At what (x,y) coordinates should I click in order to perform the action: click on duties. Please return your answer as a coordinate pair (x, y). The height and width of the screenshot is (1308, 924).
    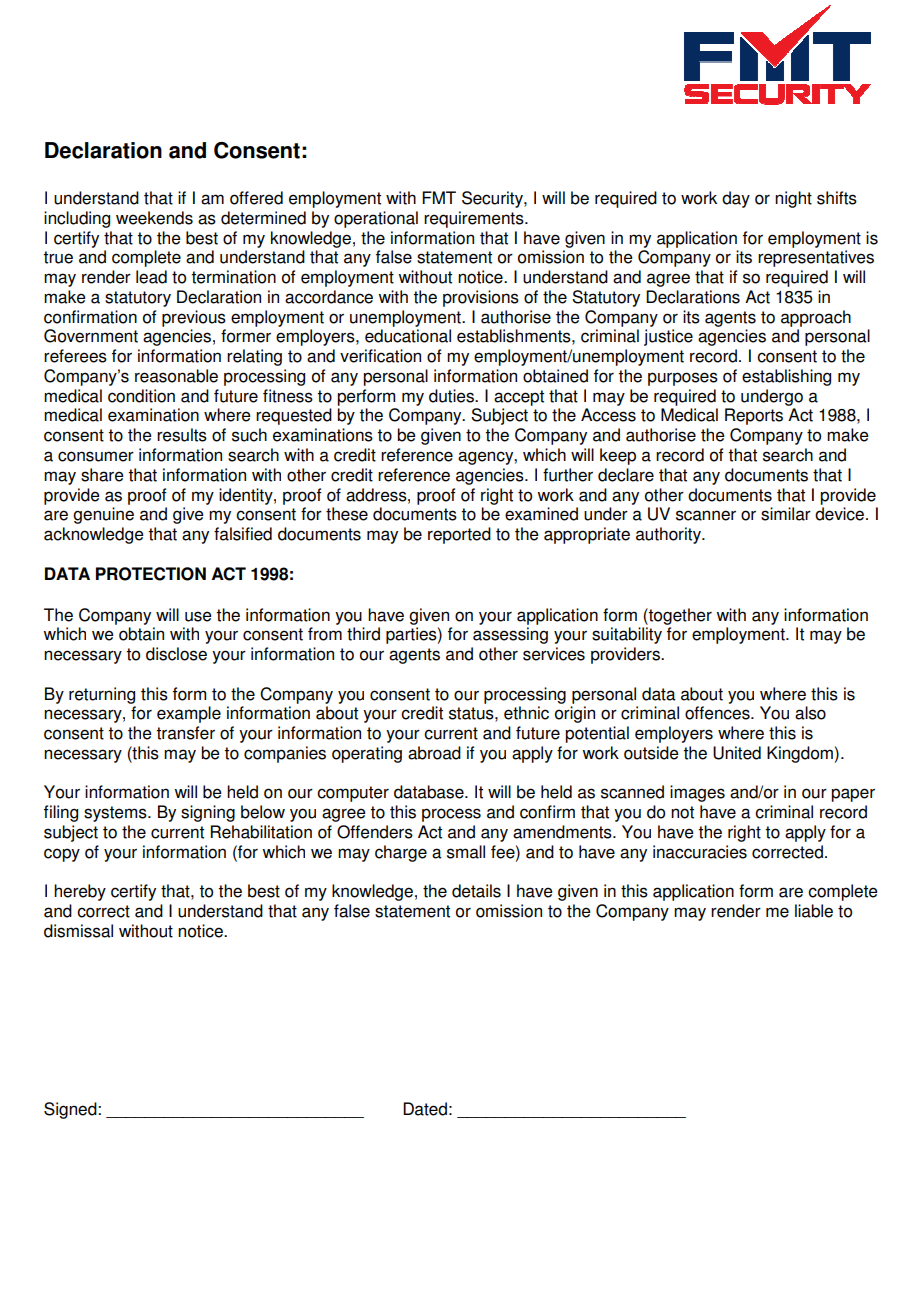
    Looking at the image, I should click on (452, 396).
